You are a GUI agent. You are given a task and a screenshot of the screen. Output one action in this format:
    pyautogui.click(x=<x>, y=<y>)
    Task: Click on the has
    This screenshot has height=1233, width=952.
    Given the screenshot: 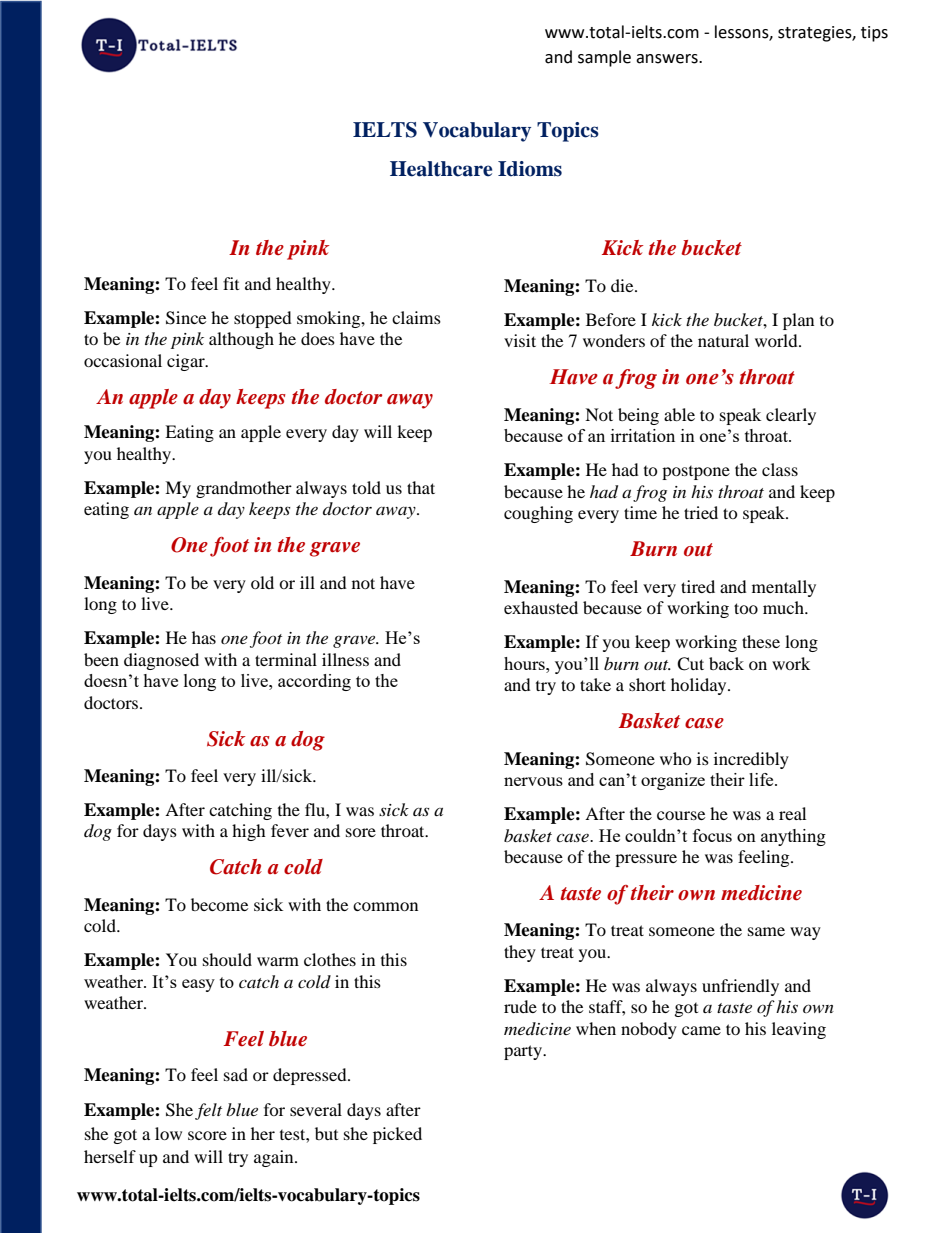 What is the action you would take?
    pyautogui.click(x=204, y=637)
